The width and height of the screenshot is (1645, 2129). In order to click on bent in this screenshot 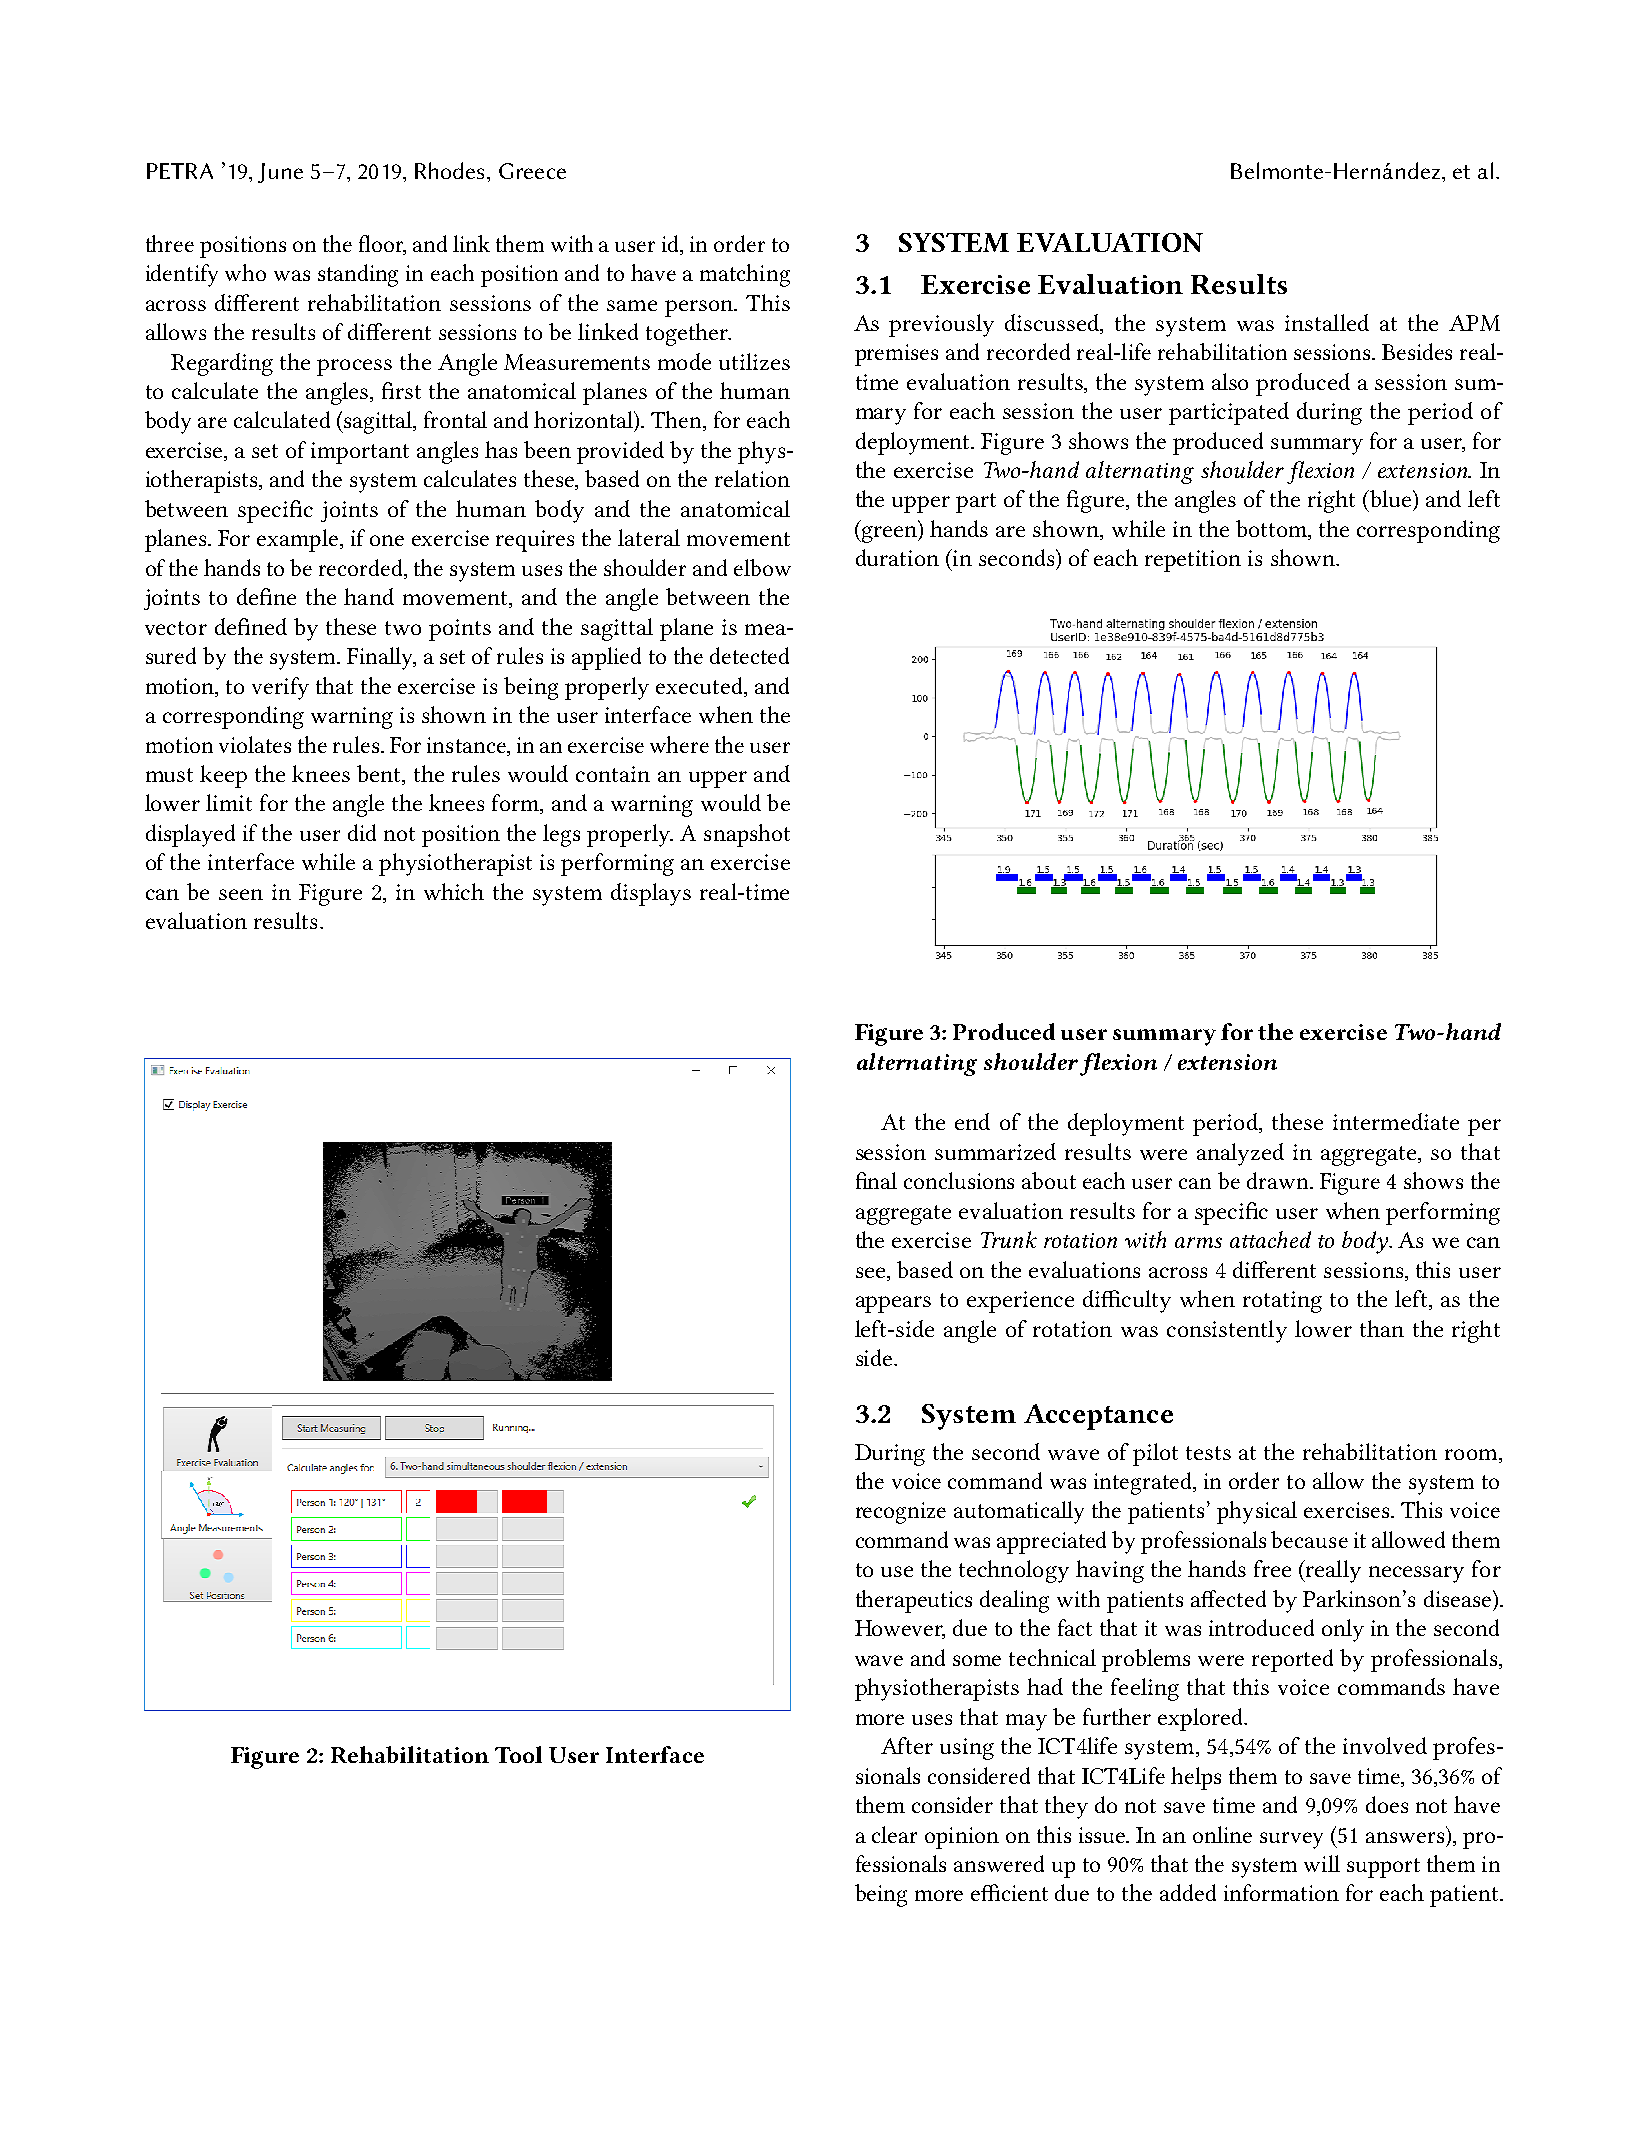, I will do `click(380, 775)`.
